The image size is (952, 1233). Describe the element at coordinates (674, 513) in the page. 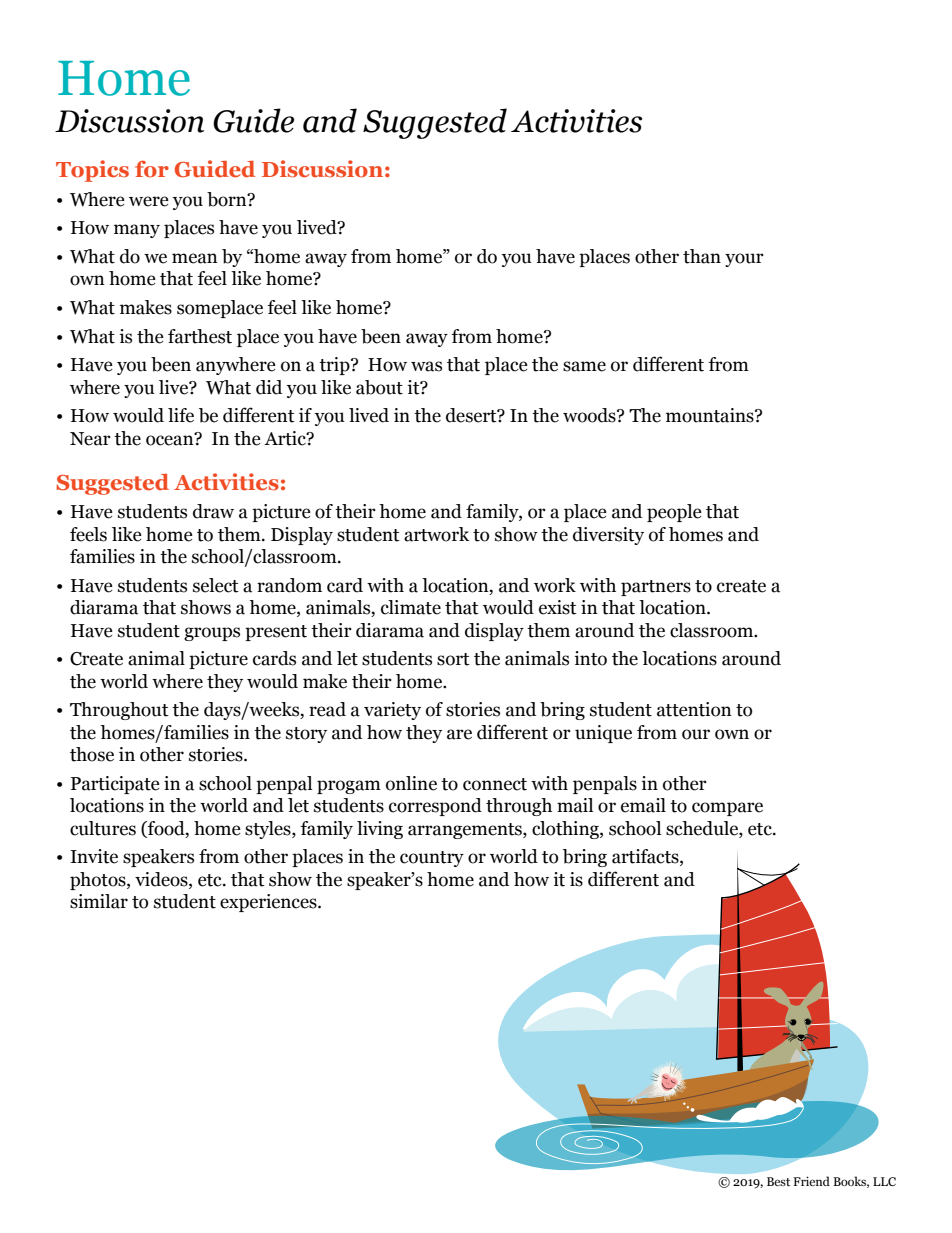

I see `people` at that location.
